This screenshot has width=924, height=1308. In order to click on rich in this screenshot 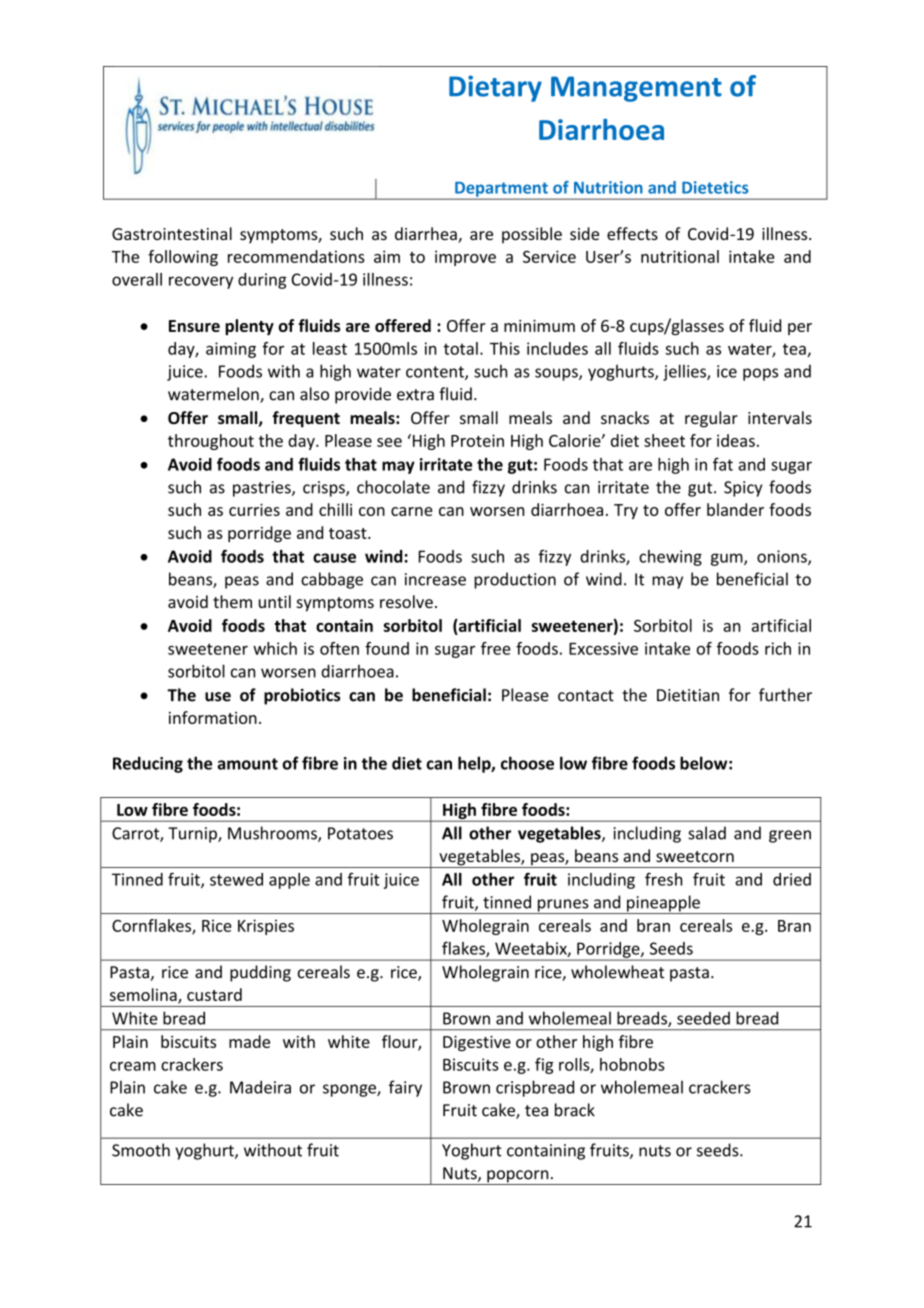, I will do `click(778, 648)`.
